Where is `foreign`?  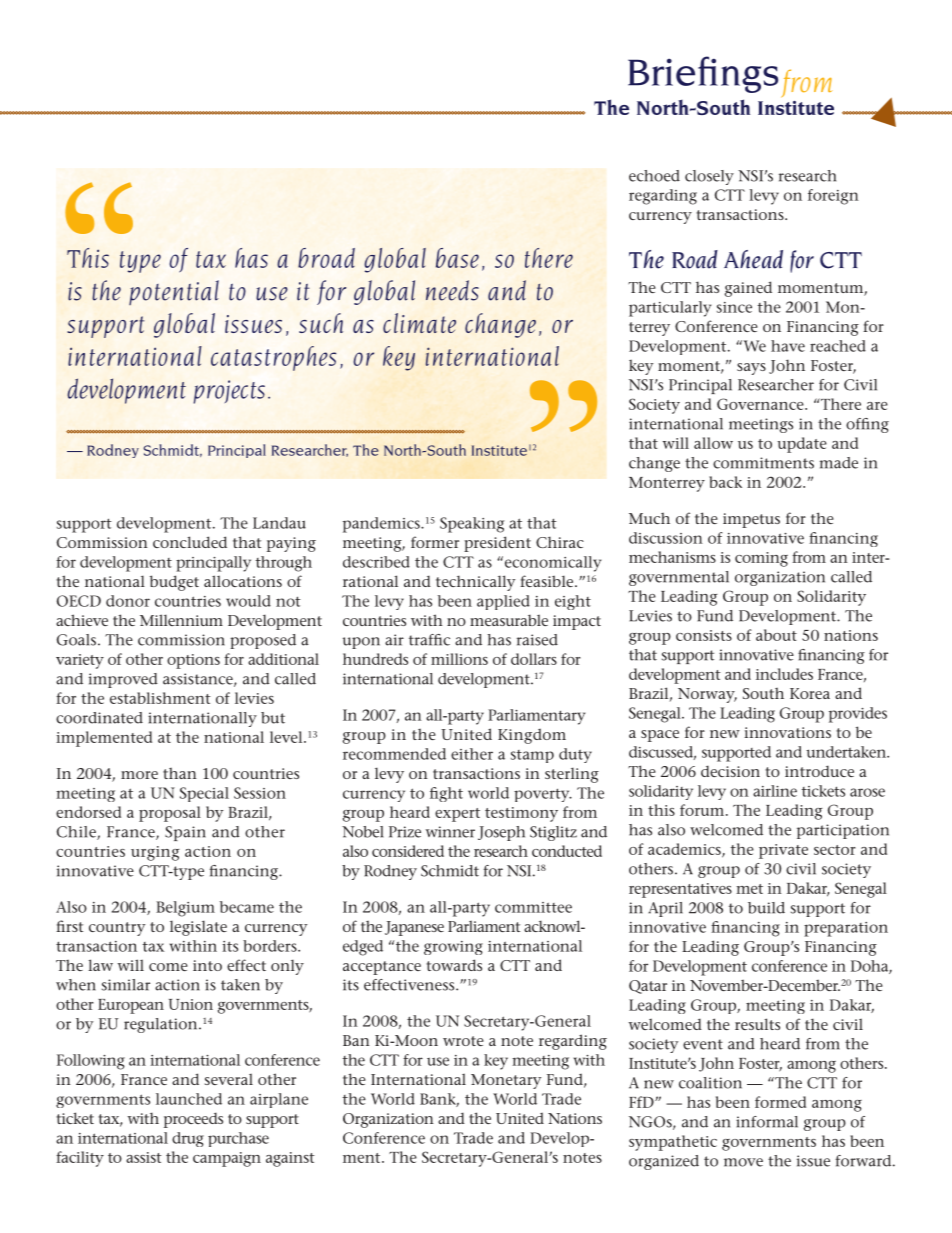
foreign is located at coordinates (833, 197).
